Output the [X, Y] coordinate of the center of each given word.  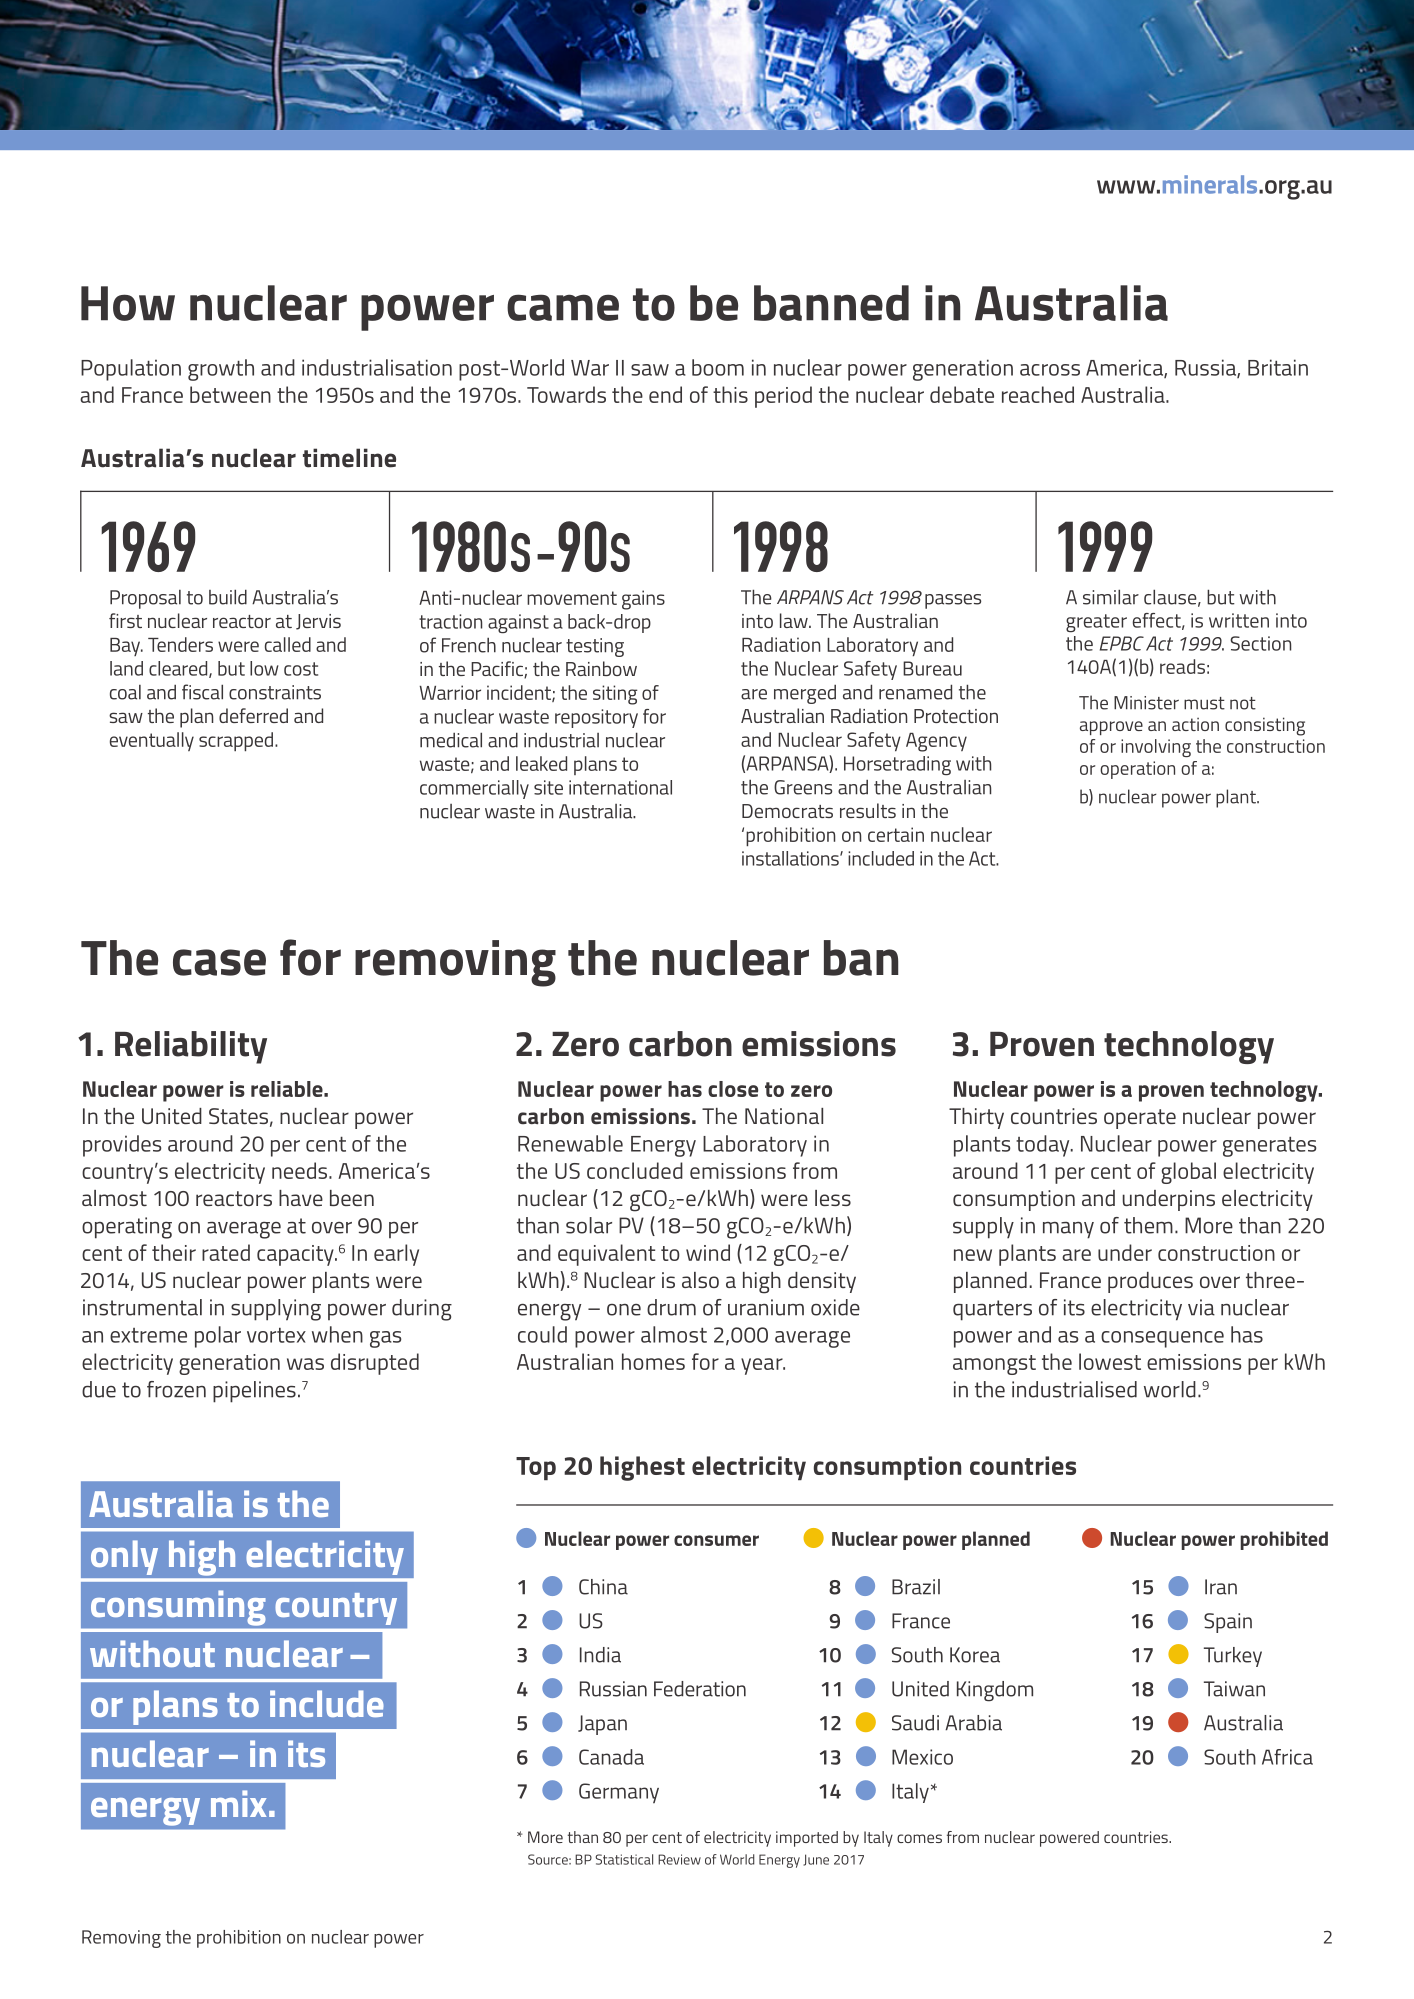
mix [238, 1803]
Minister [1146, 703]
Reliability [191, 1047]
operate [1140, 1119]
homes [653, 1361]
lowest [1110, 1361]
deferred [253, 715]
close [733, 1089]
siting [615, 695]
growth [221, 370]
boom [718, 367]
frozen [176, 1389]
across [1050, 370]
